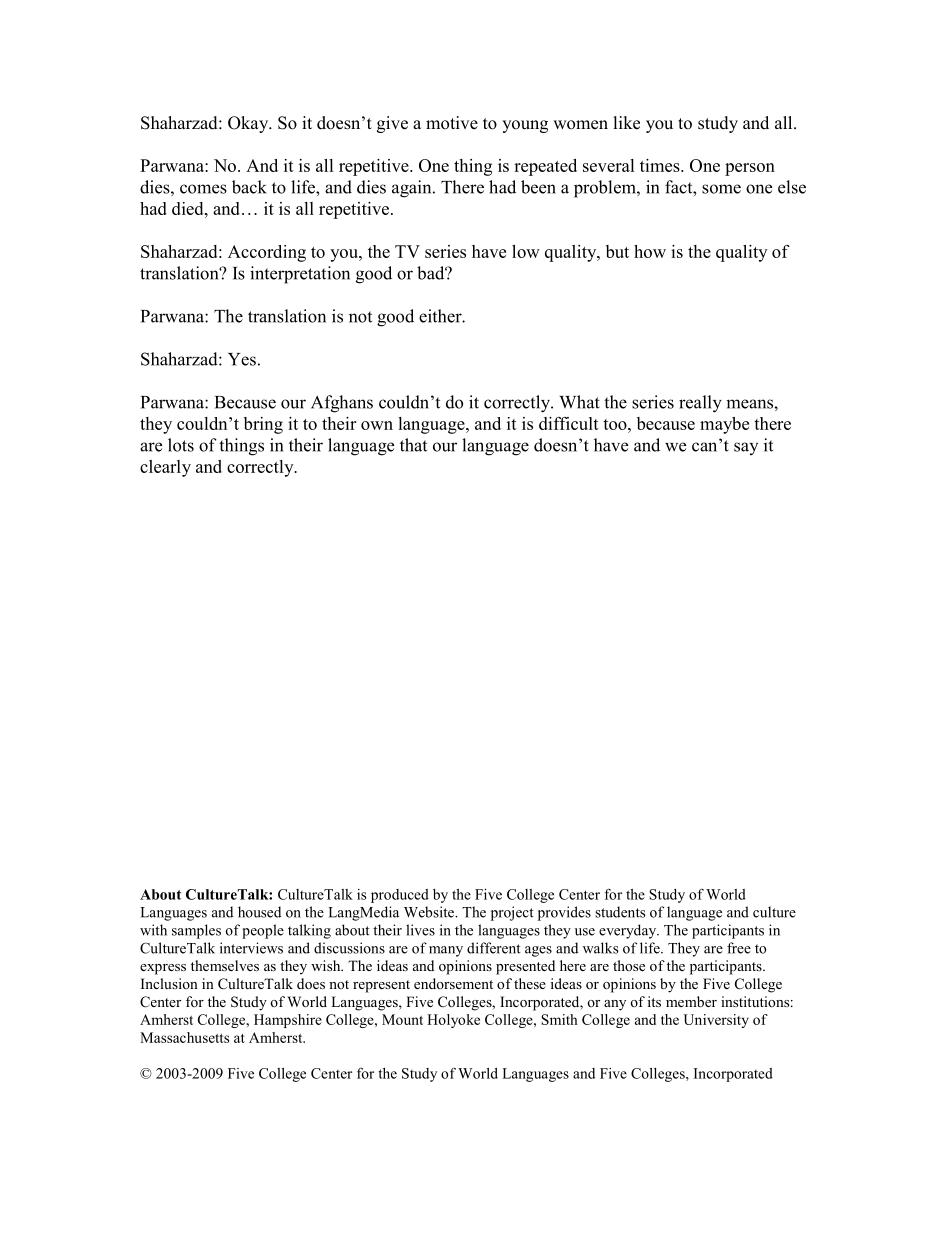 The image size is (952, 1233). What do you see at coordinates (453, 1021) in the image?
I see `Holyoke` at bounding box center [453, 1021].
